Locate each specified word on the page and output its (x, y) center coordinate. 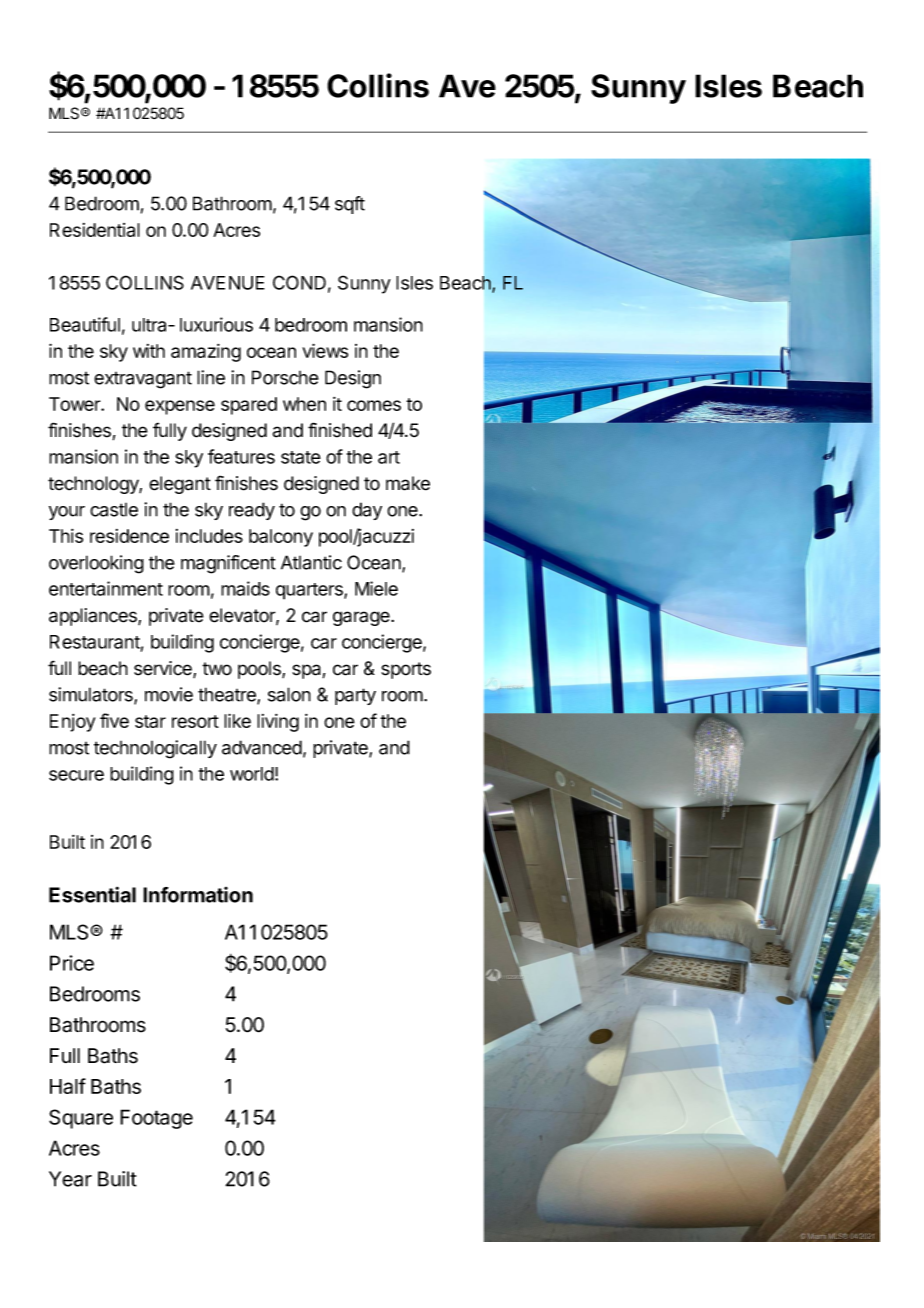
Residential (95, 230)
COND (299, 282)
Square (81, 1119)
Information (198, 895)
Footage (156, 1119)
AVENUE (228, 283)
